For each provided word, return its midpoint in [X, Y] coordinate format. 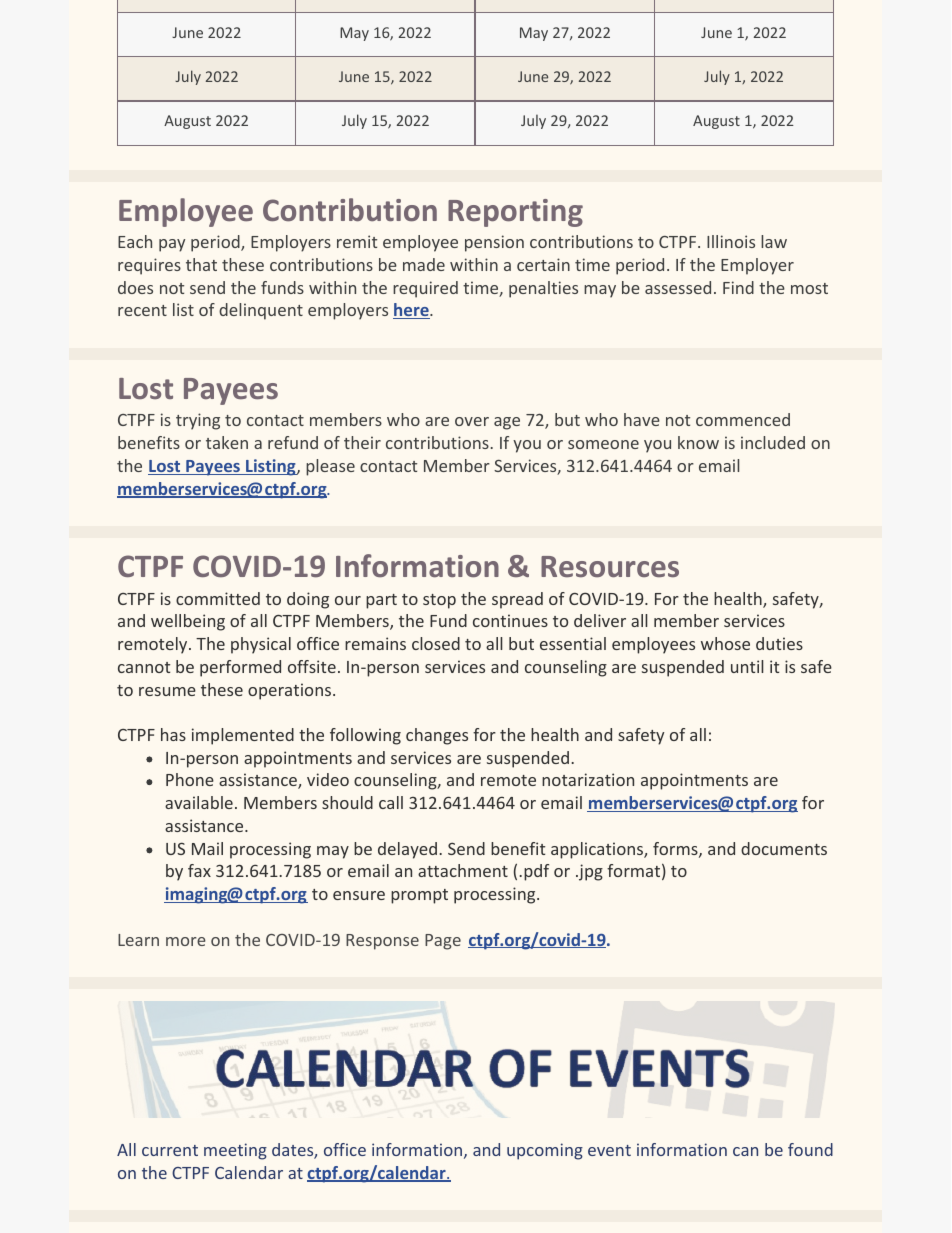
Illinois [731, 241]
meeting [235, 1151]
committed [218, 598]
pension [494, 243]
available [199, 802]
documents [784, 848]
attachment [463, 870]
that [201, 264]
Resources [610, 566]
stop [439, 601]
